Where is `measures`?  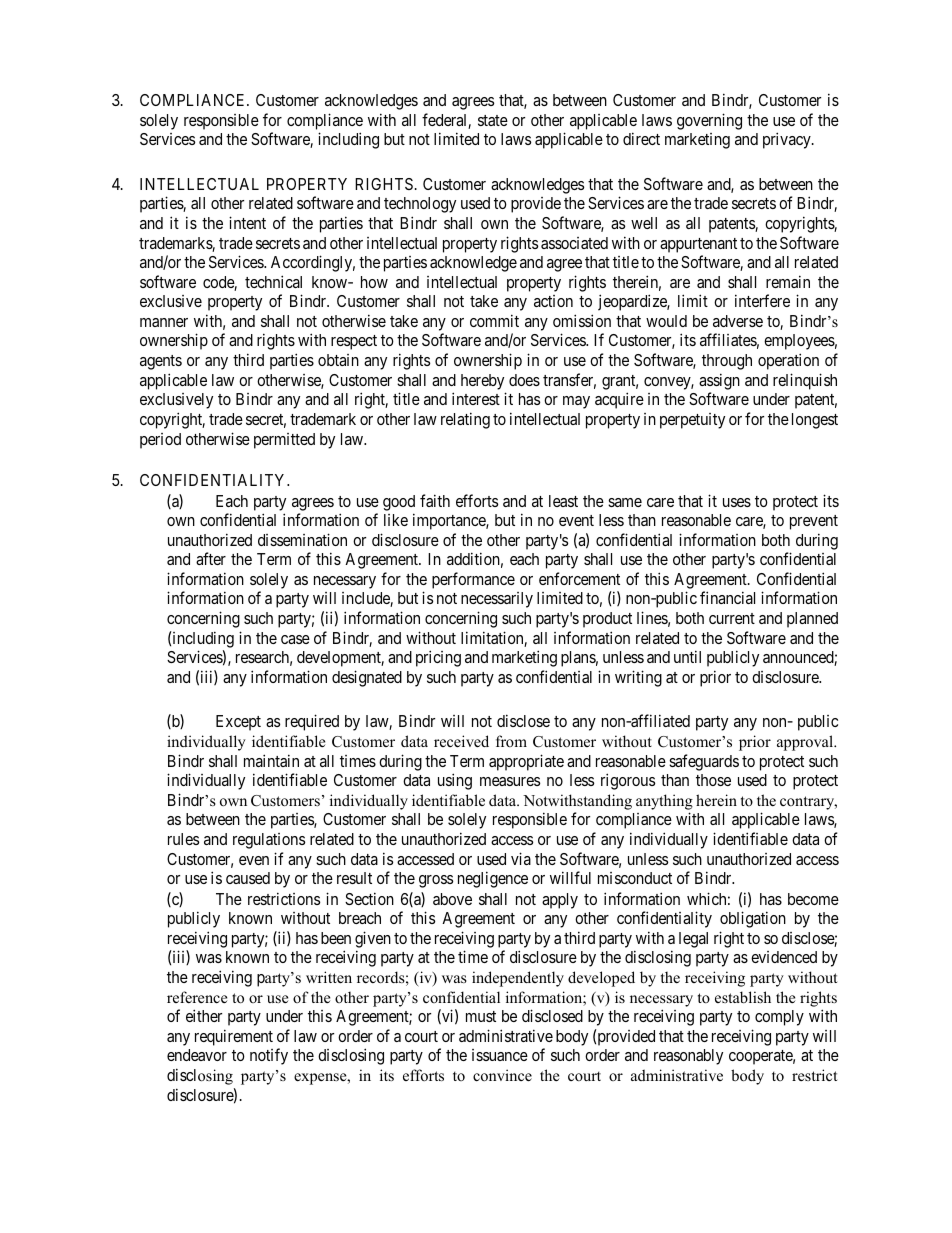
measures is located at coordinates (510, 781).
